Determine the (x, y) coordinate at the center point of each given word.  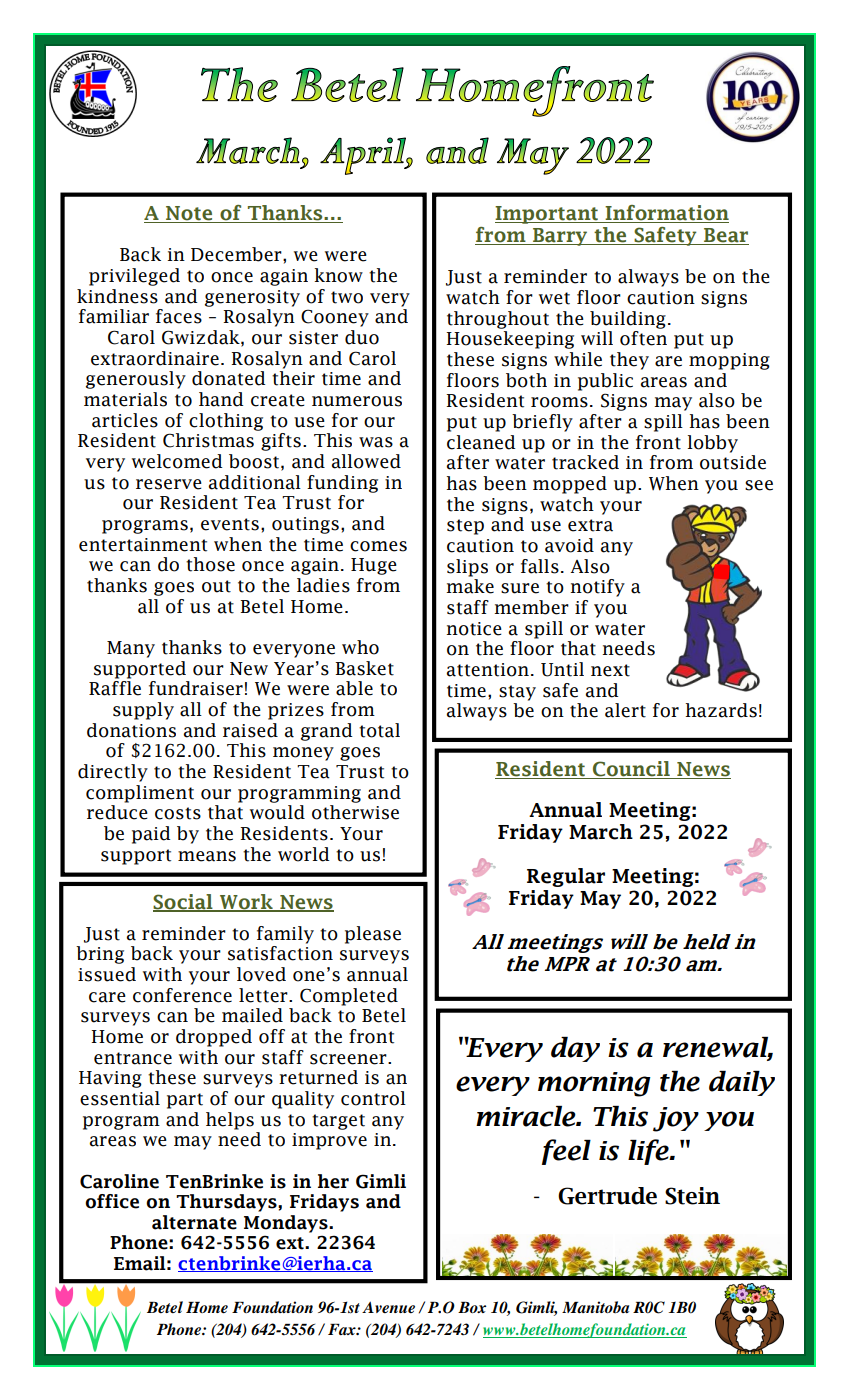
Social (184, 903)
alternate (194, 1222)
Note (189, 213)
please (373, 935)
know (338, 275)
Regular (566, 877)
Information (667, 213)
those (210, 564)
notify (597, 588)
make (470, 586)
